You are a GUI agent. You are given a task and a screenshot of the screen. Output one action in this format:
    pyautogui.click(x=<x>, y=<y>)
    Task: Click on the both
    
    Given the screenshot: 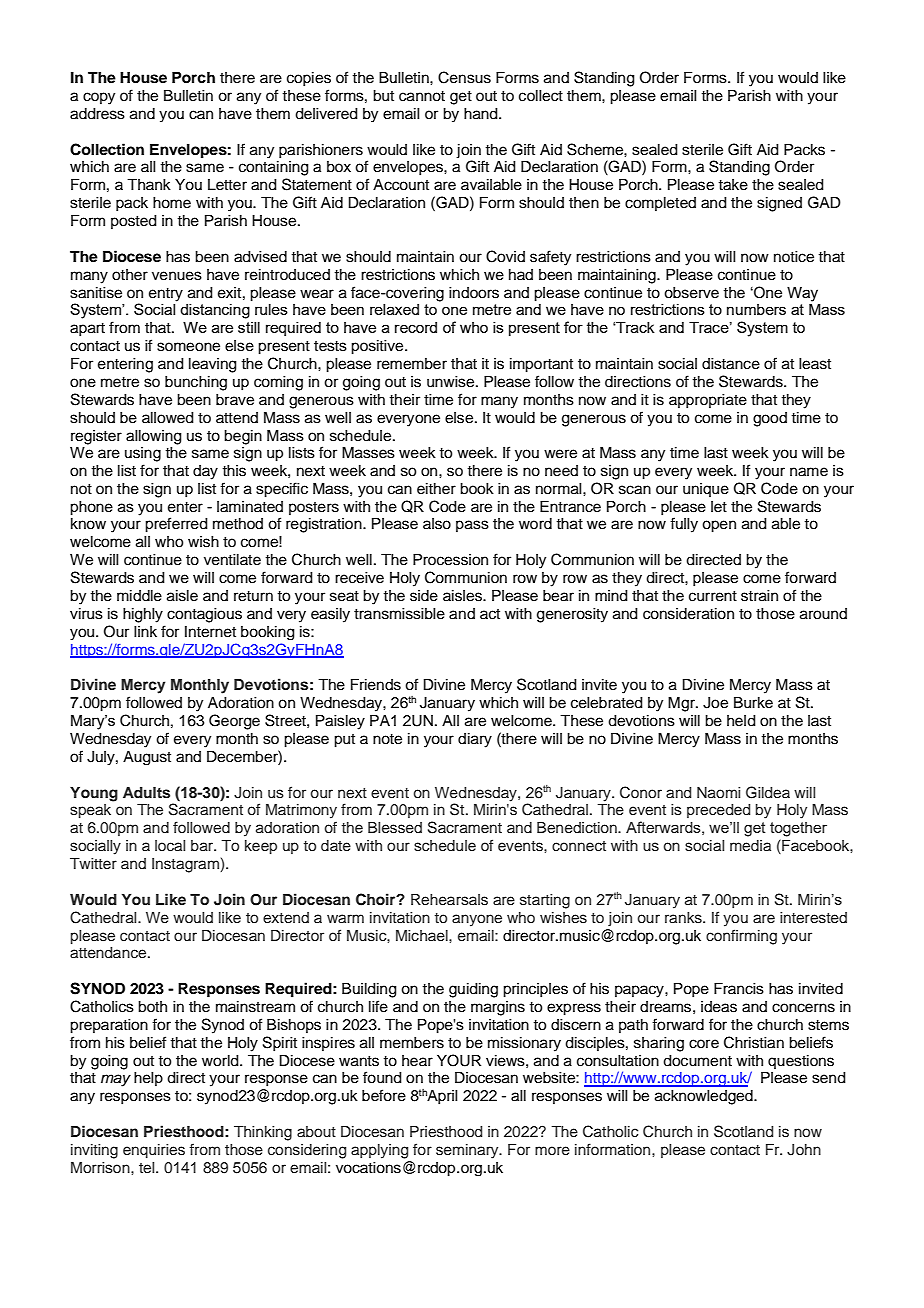 What is the action you would take?
    pyautogui.click(x=152, y=1007)
